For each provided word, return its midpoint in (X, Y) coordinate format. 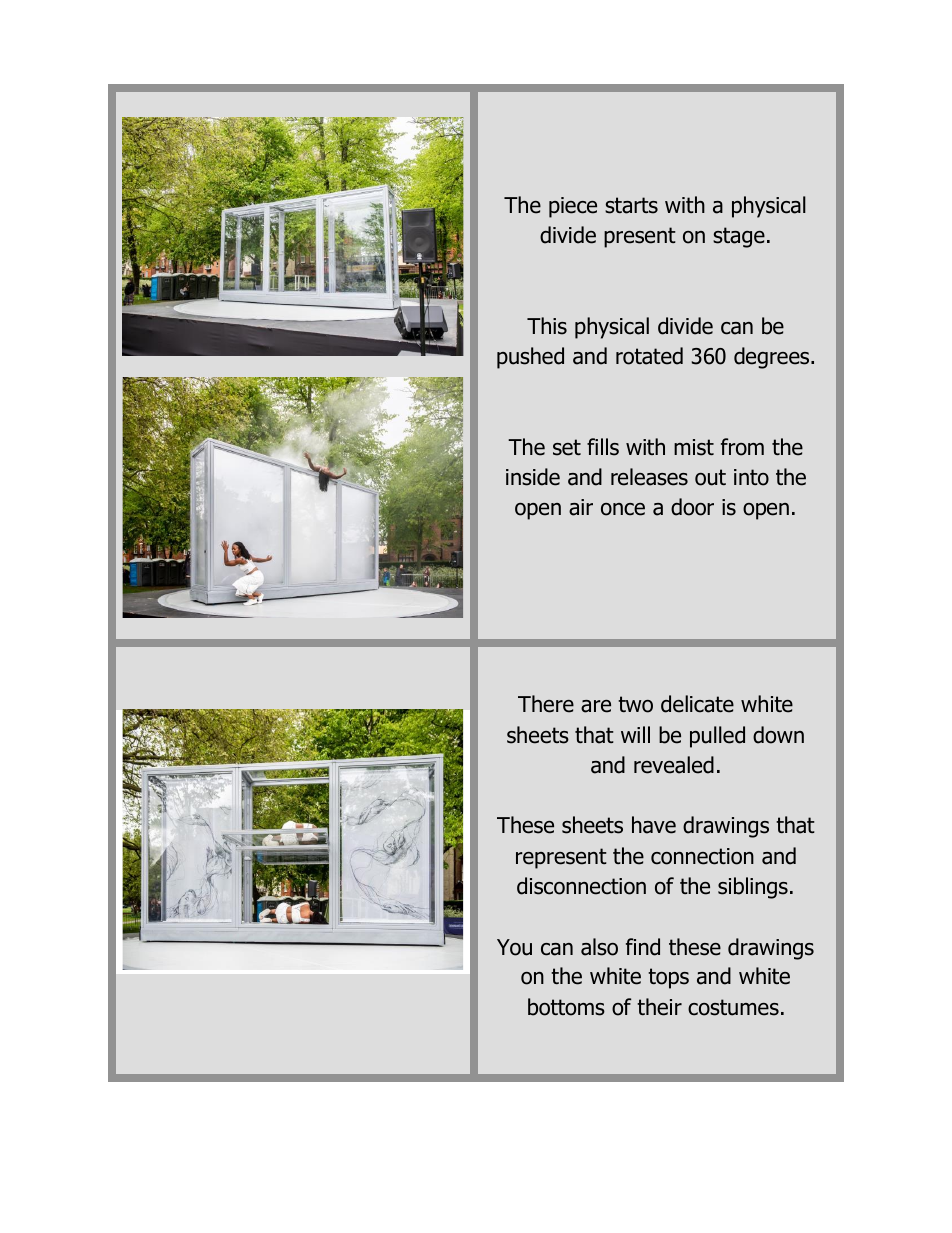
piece (573, 207)
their (659, 1007)
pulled (717, 737)
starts (631, 205)
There (546, 704)
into (751, 477)
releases (649, 477)
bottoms (566, 1007)
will (635, 734)
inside (533, 477)
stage (739, 237)
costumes (733, 1007)
